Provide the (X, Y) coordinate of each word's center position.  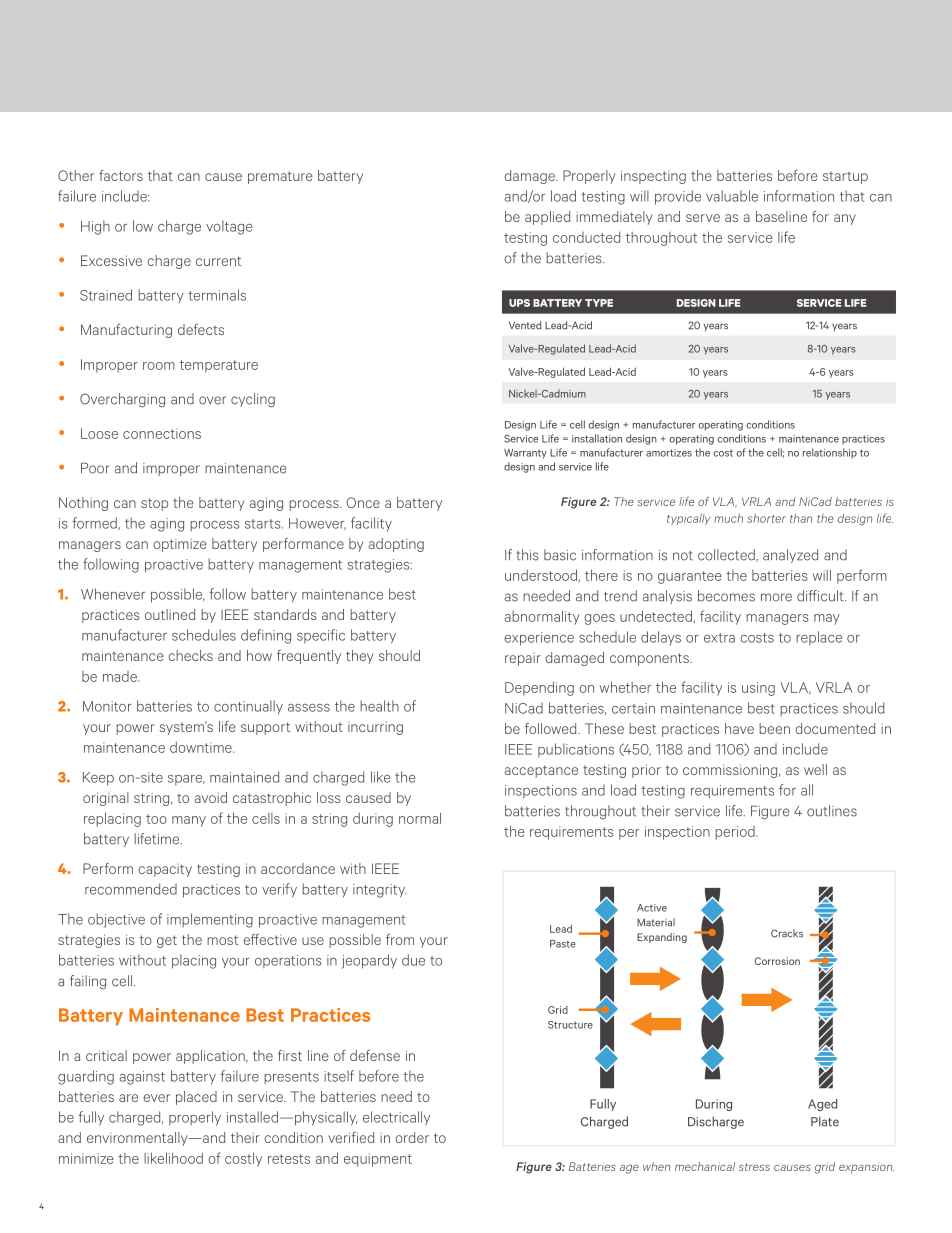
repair (523, 659)
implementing (210, 920)
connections (162, 433)
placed (196, 1098)
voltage (229, 227)
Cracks (787, 933)
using (758, 689)
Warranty (525, 454)
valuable (732, 196)
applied (547, 218)
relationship (830, 453)
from (400, 939)
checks (190, 655)
